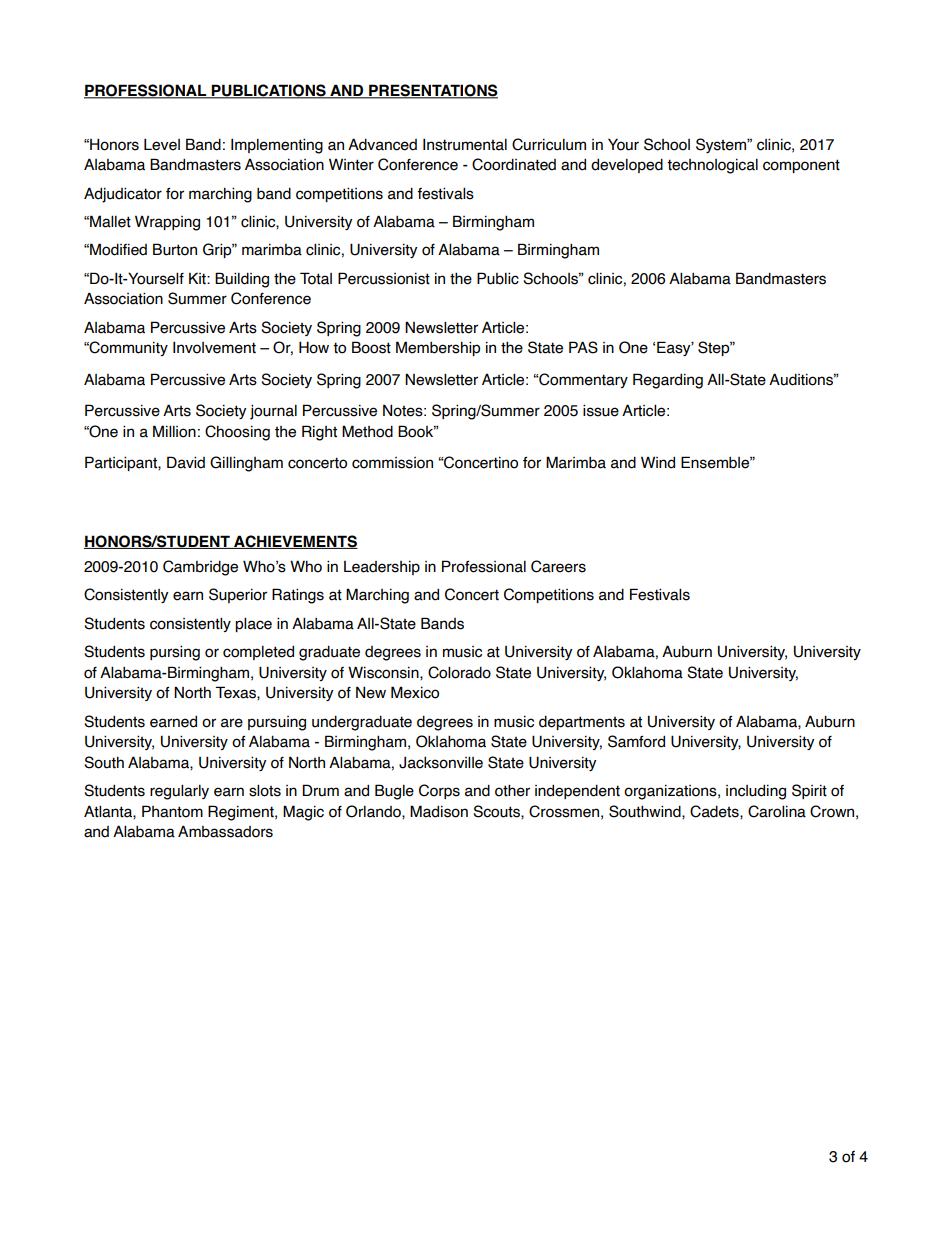 Image resolution: width=952 pixels, height=1233 pixels. What do you see at coordinates (439, 811) in the document?
I see `Madison` at bounding box center [439, 811].
